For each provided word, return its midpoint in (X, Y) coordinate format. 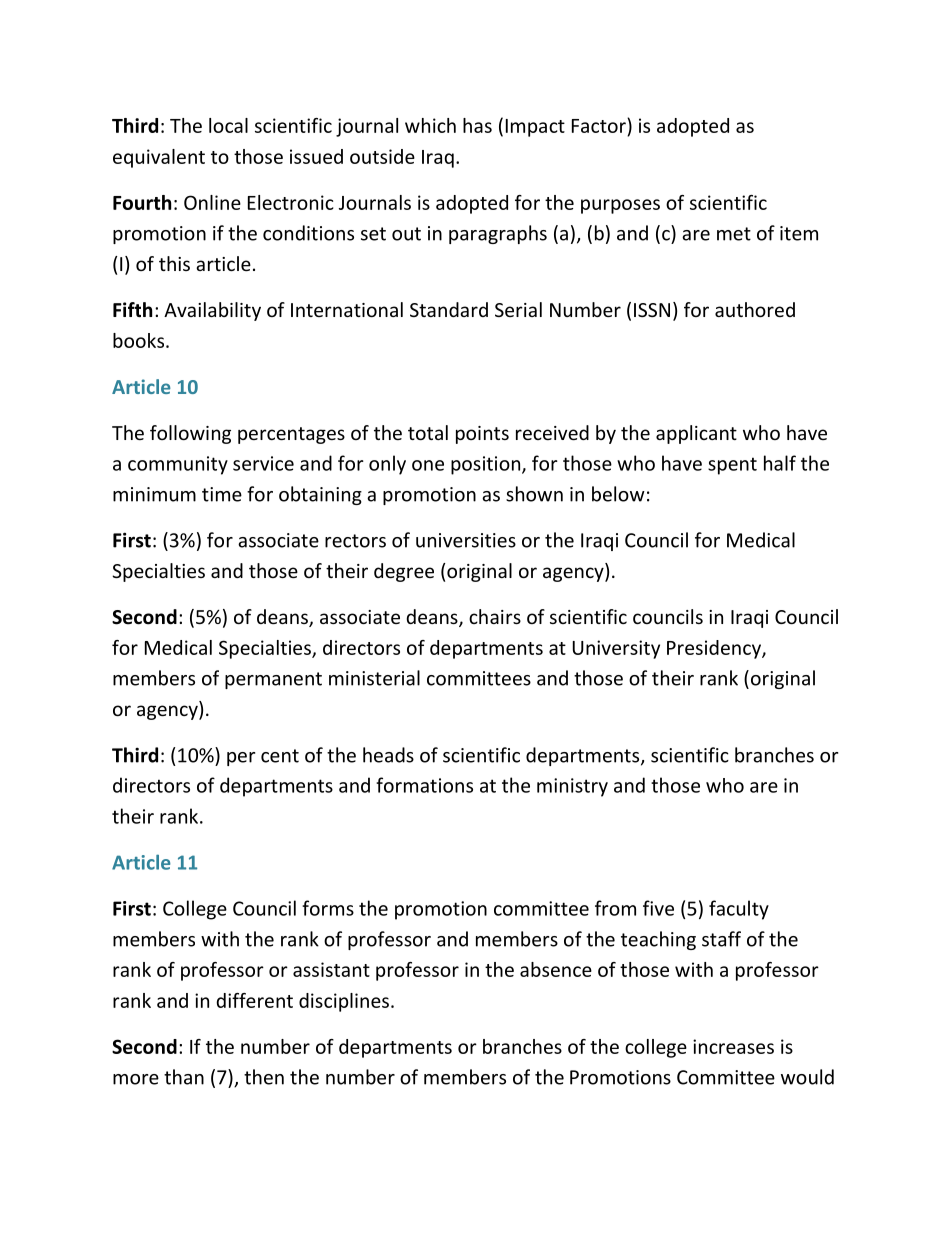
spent (732, 466)
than (184, 1077)
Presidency (715, 649)
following (190, 434)
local (228, 125)
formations (424, 785)
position (487, 465)
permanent (273, 680)
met (734, 234)
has (477, 125)
